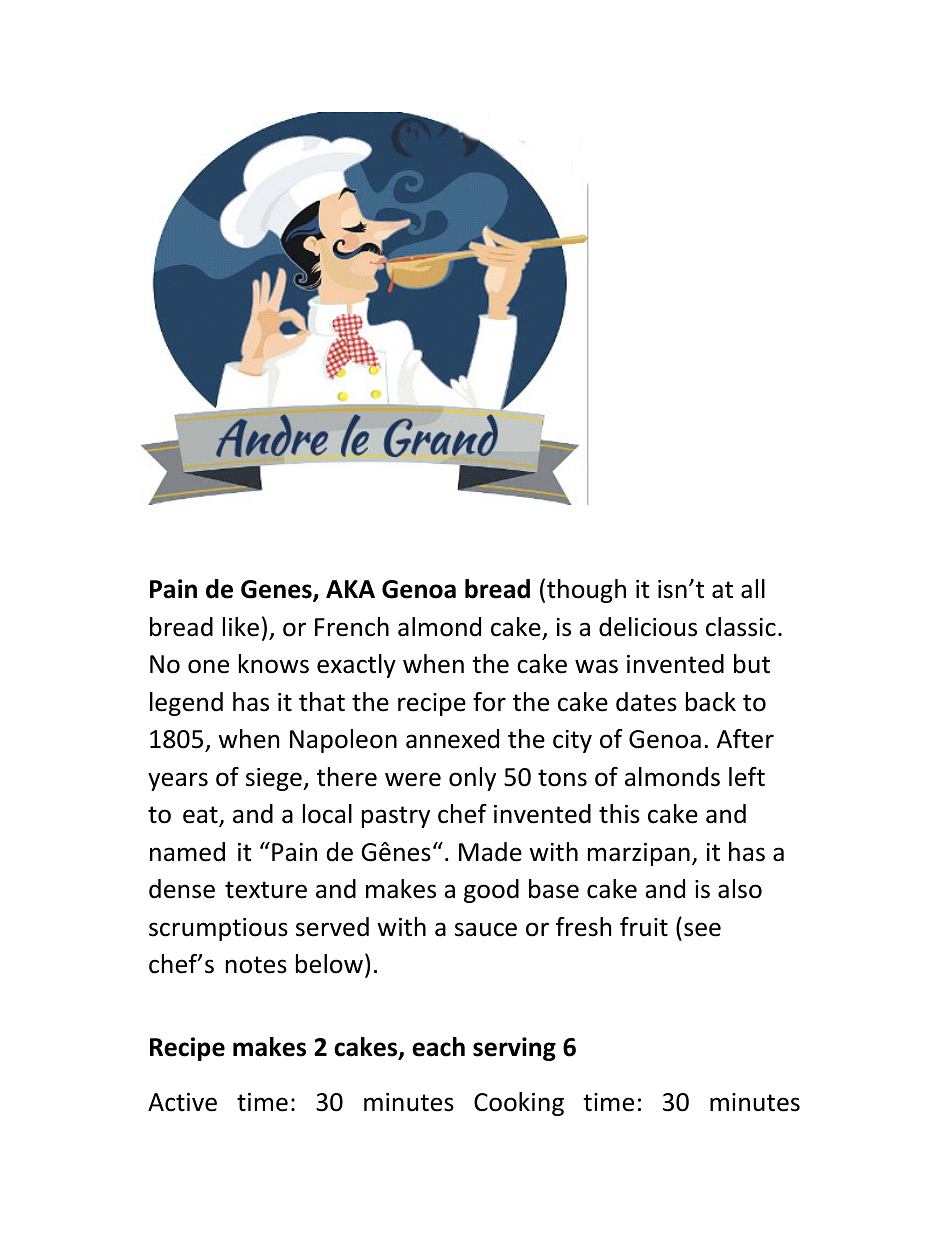  What do you see at coordinates (472, 779) in the document?
I see `only` at bounding box center [472, 779].
